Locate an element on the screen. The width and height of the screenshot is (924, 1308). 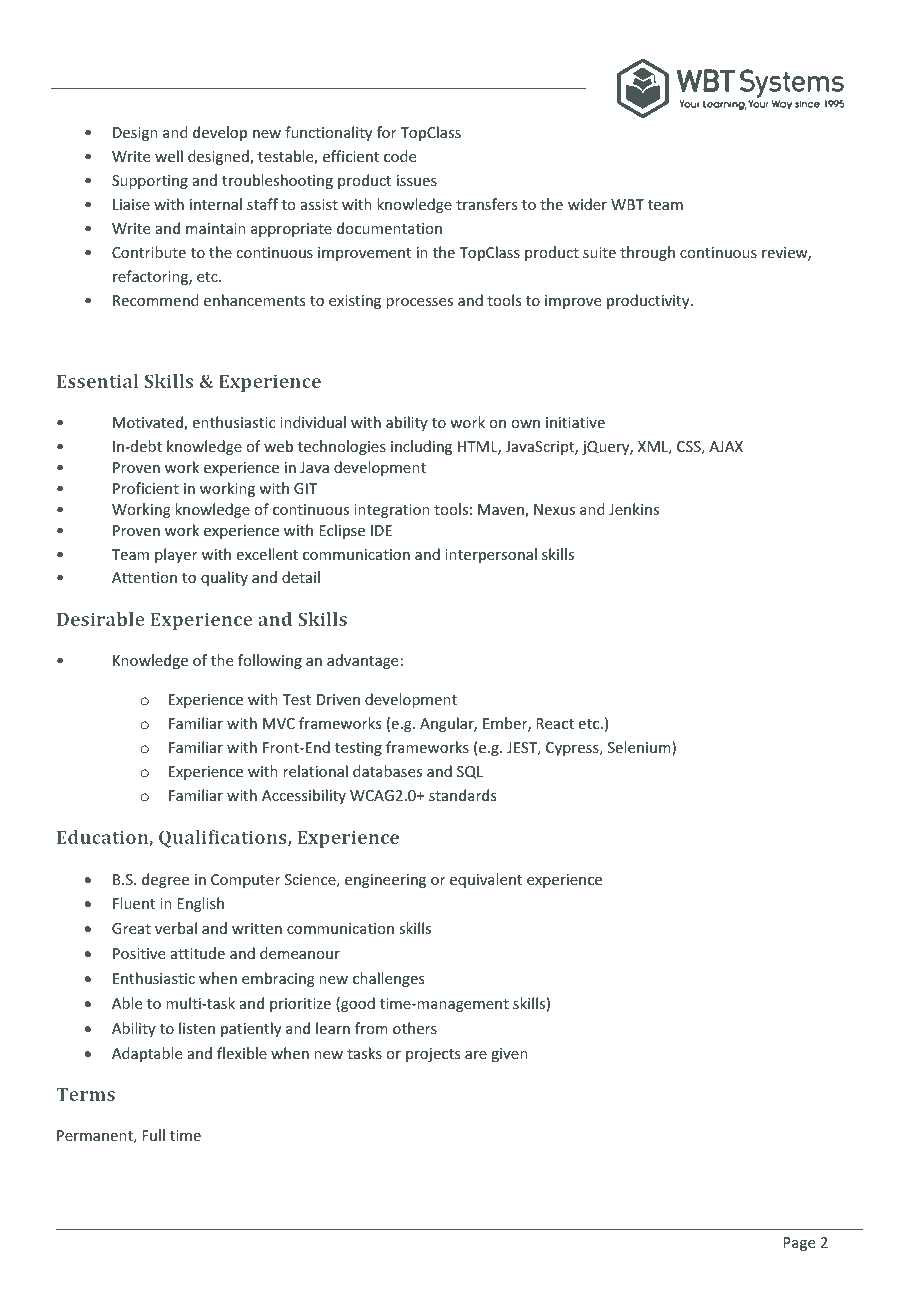
well is located at coordinates (169, 156).
